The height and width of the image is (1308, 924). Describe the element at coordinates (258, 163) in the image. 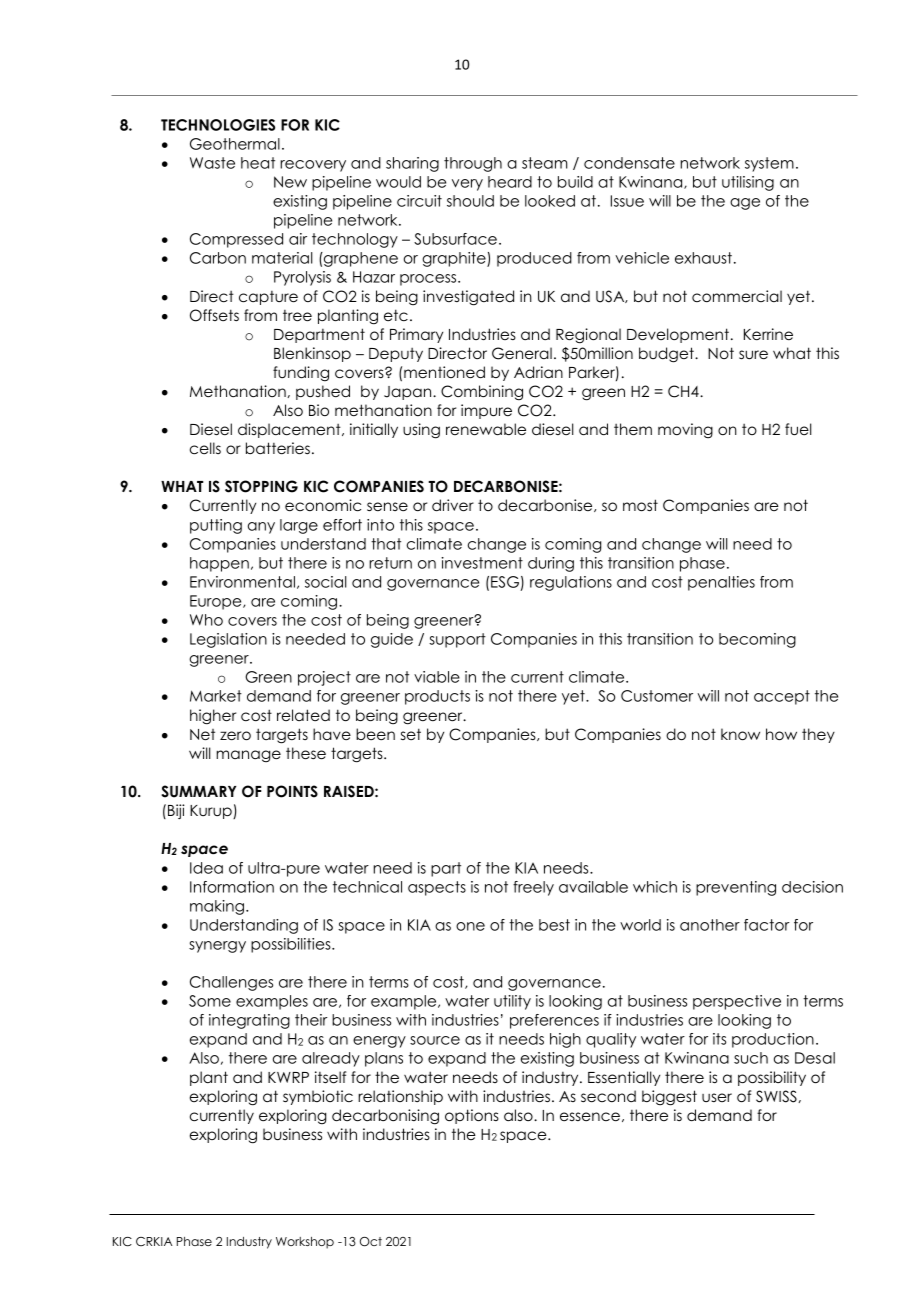

I see `heat` at that location.
